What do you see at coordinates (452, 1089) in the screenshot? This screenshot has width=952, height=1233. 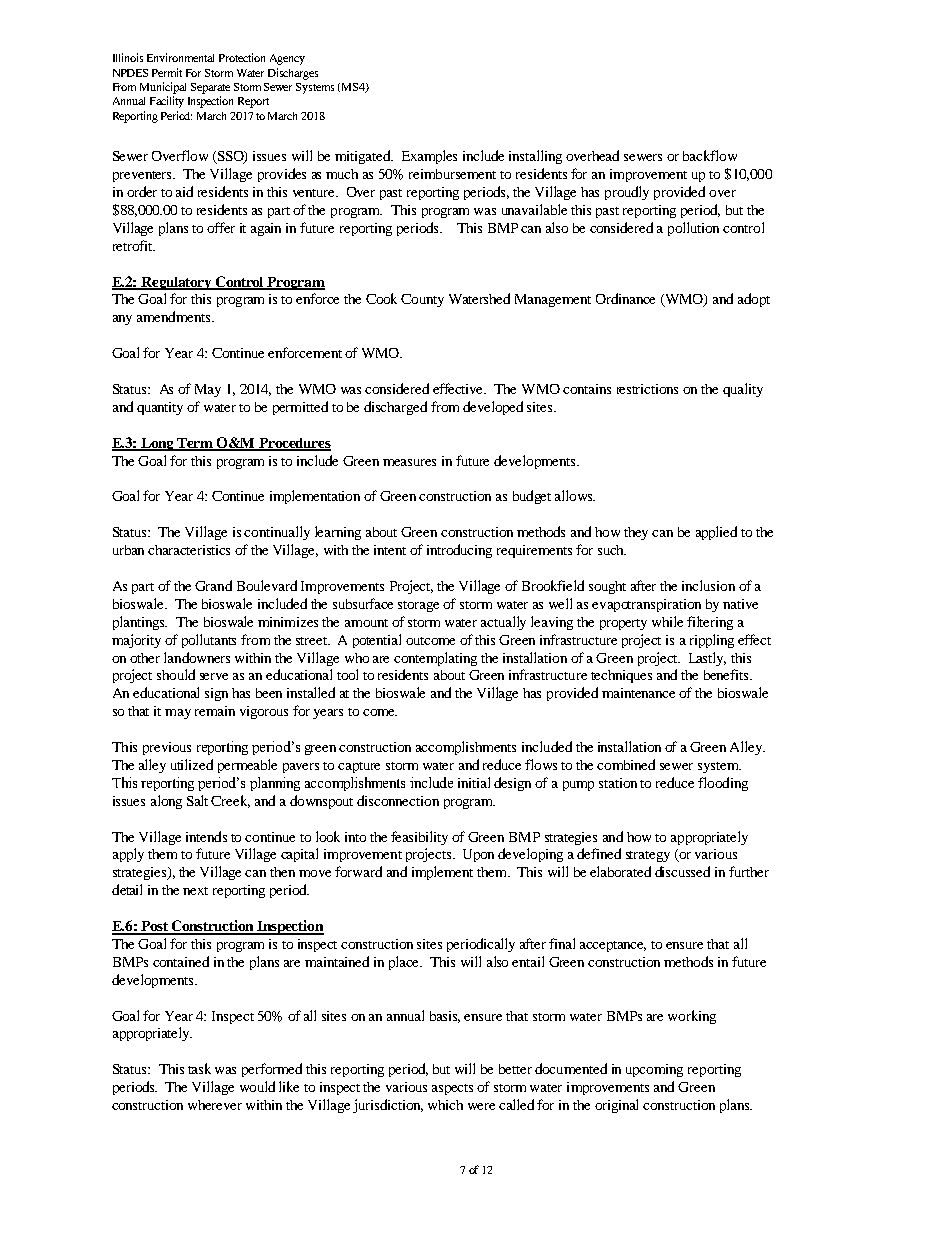 I see `aspects` at bounding box center [452, 1089].
